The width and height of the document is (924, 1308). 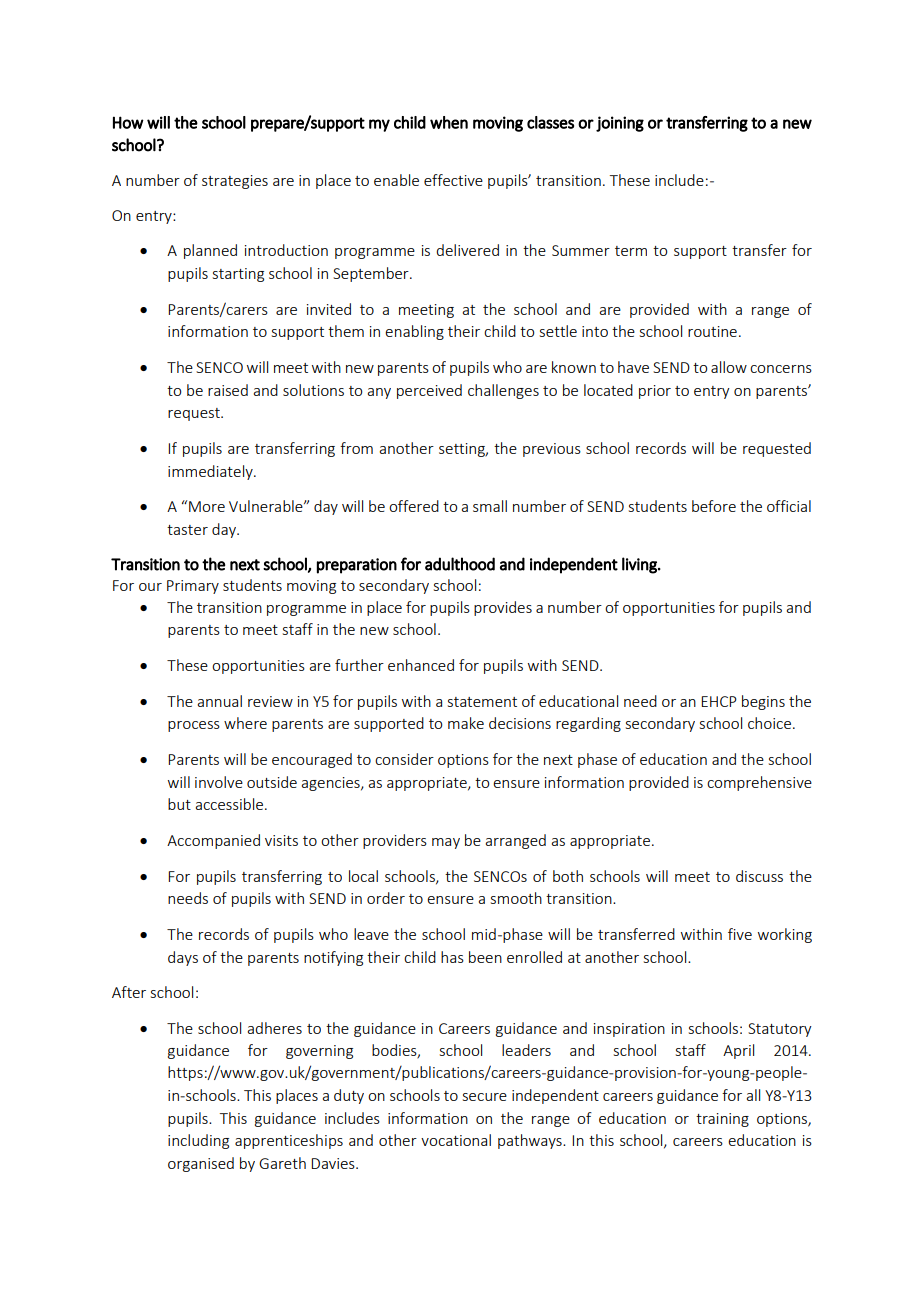 I want to click on small, so click(x=490, y=506).
